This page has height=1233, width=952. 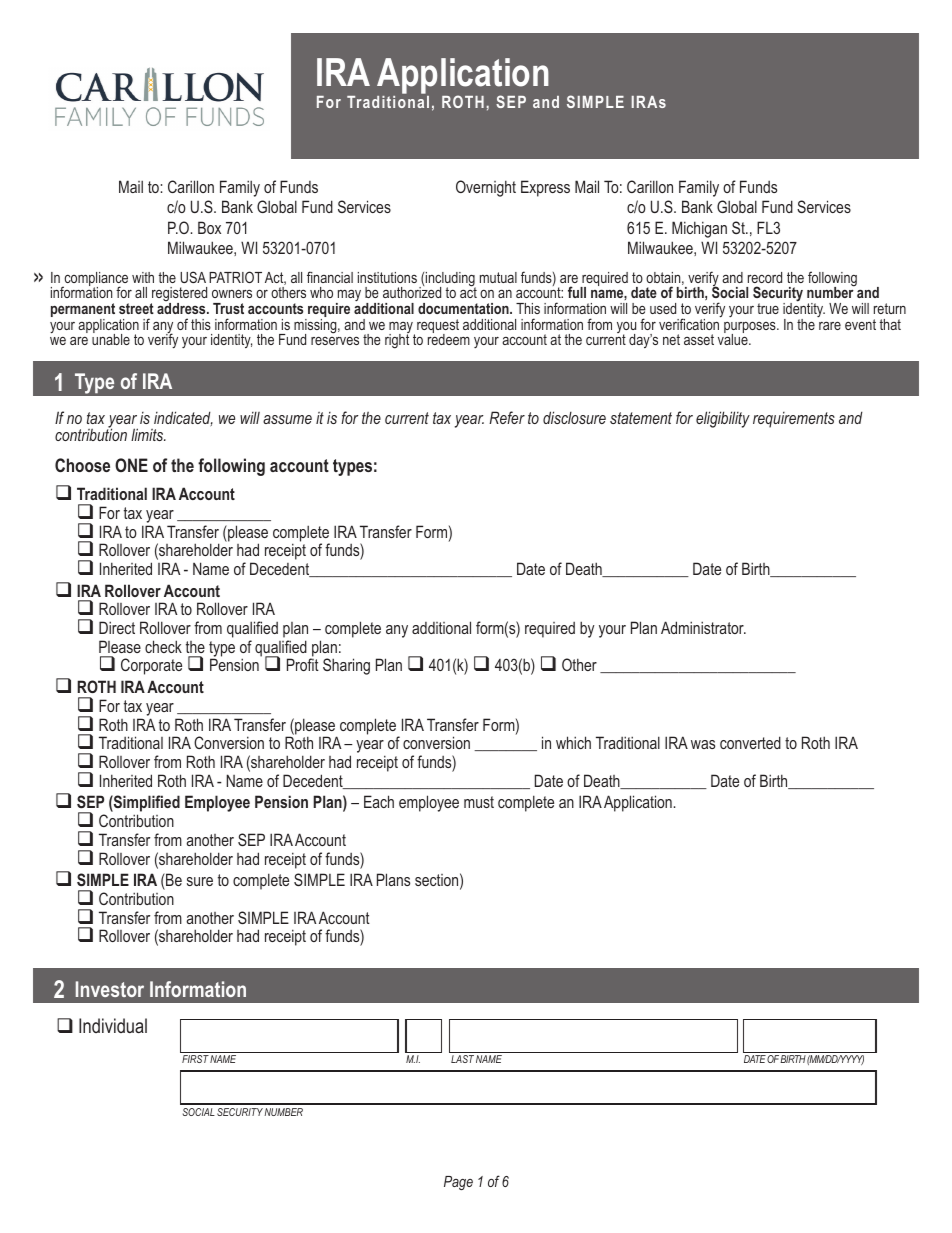 I want to click on converted, so click(x=750, y=742).
